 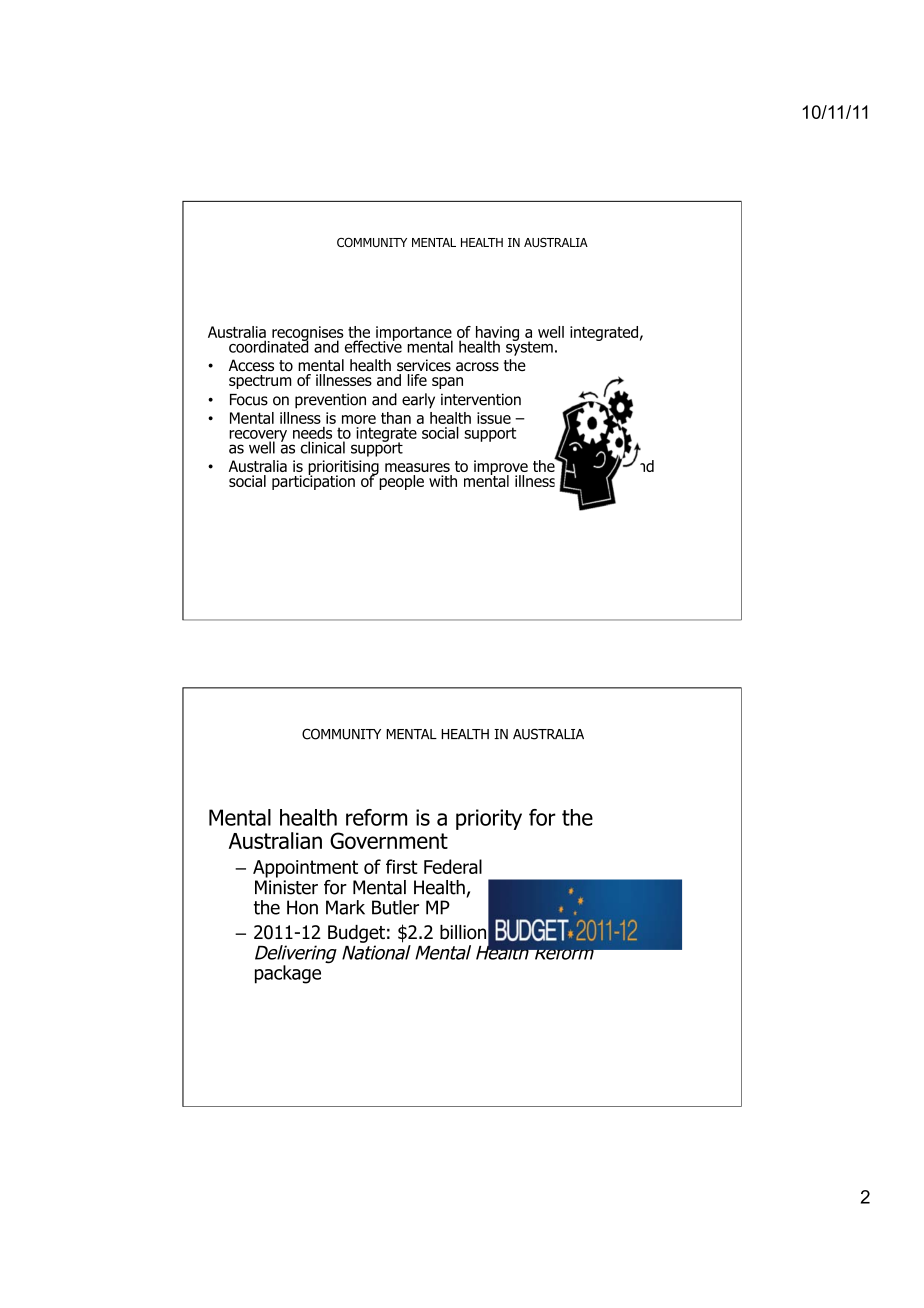 What do you see at coordinates (395, 907) in the image?
I see `Butler` at bounding box center [395, 907].
